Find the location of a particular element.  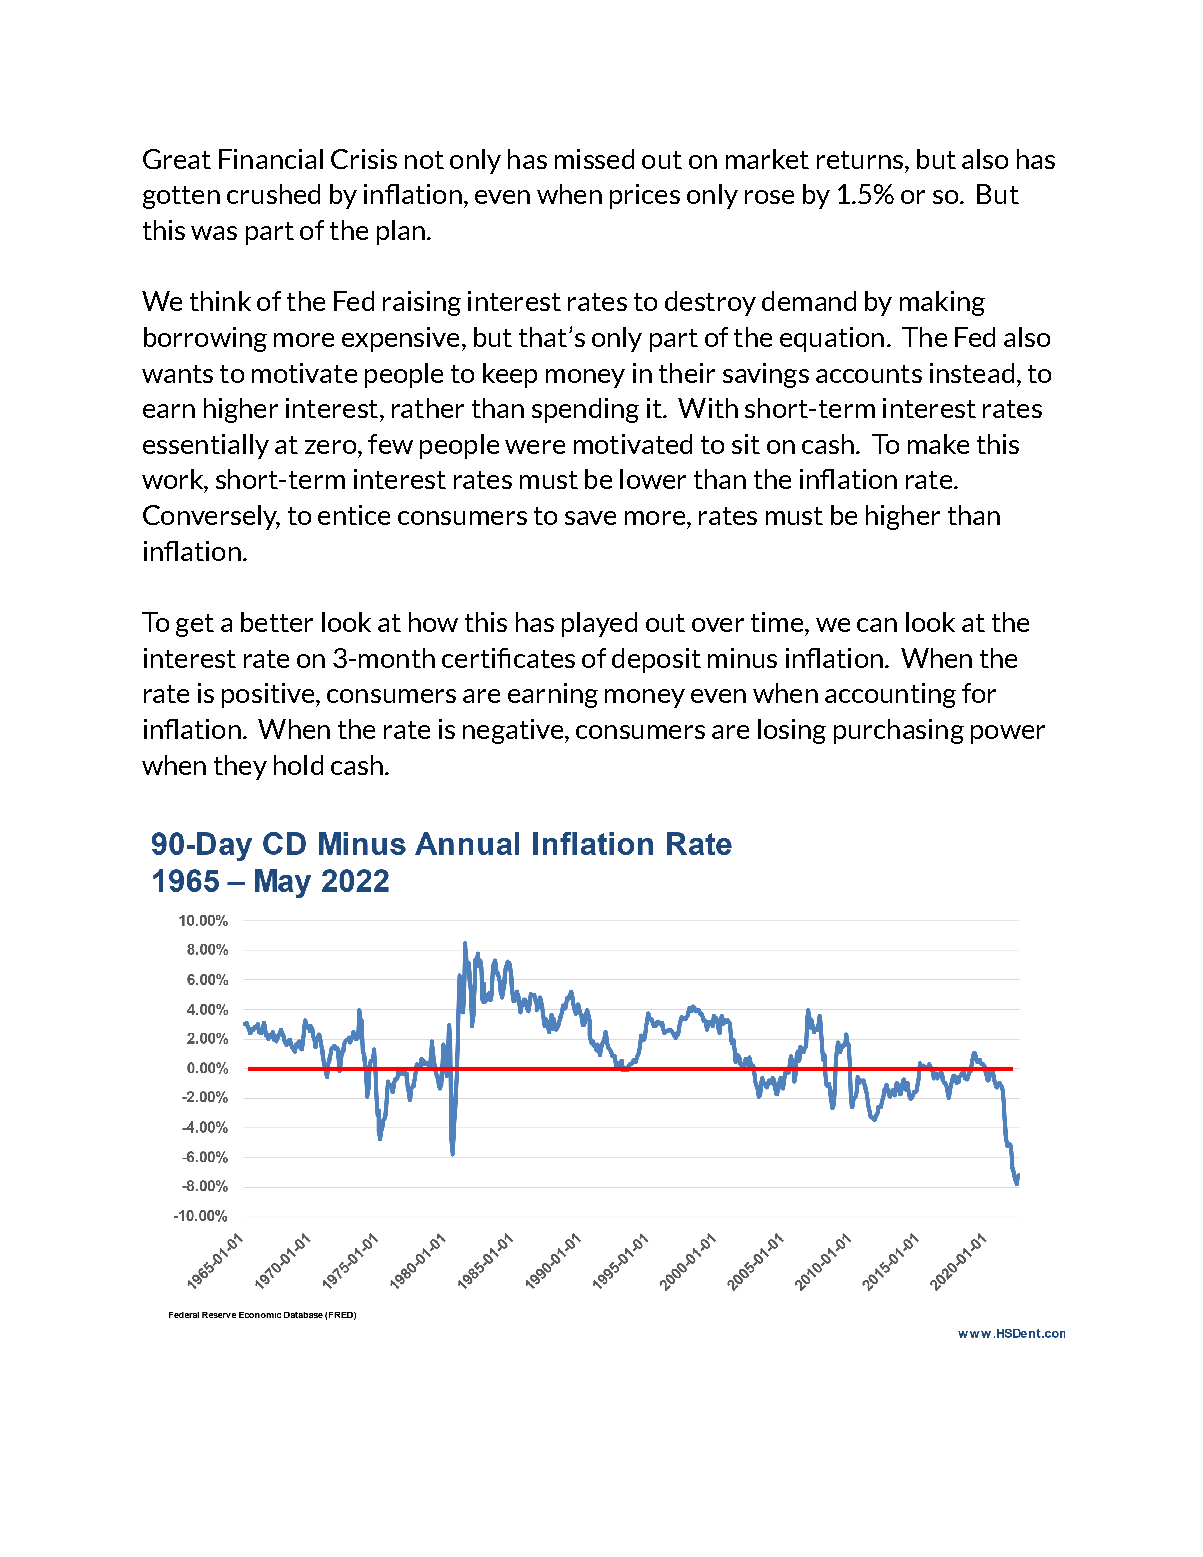

think is located at coordinates (220, 301).
